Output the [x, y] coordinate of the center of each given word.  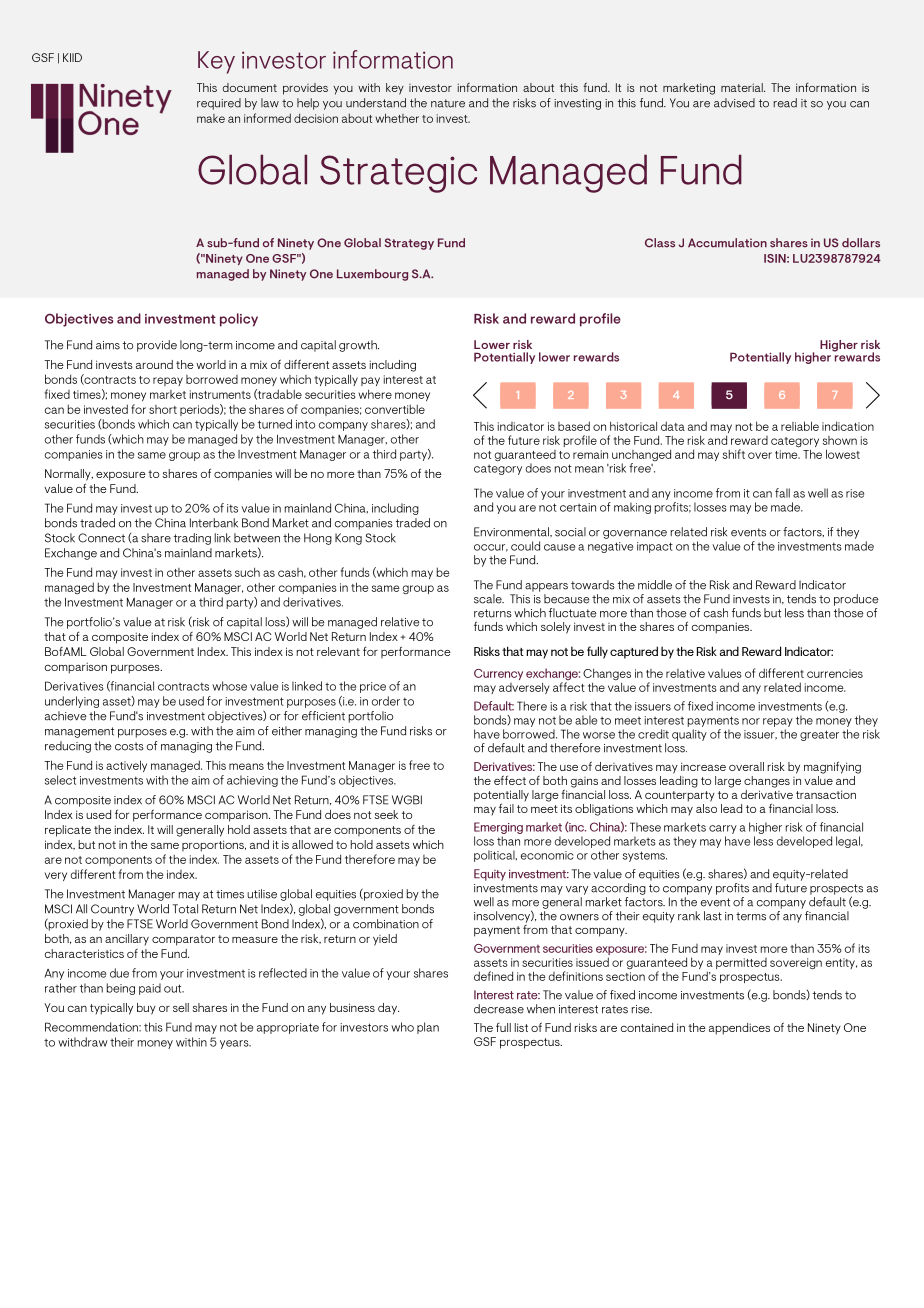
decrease [499, 1009]
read [785, 103]
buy [146, 1009]
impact [655, 547]
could [525, 546]
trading [192, 539]
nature [448, 103]
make [211, 118]
